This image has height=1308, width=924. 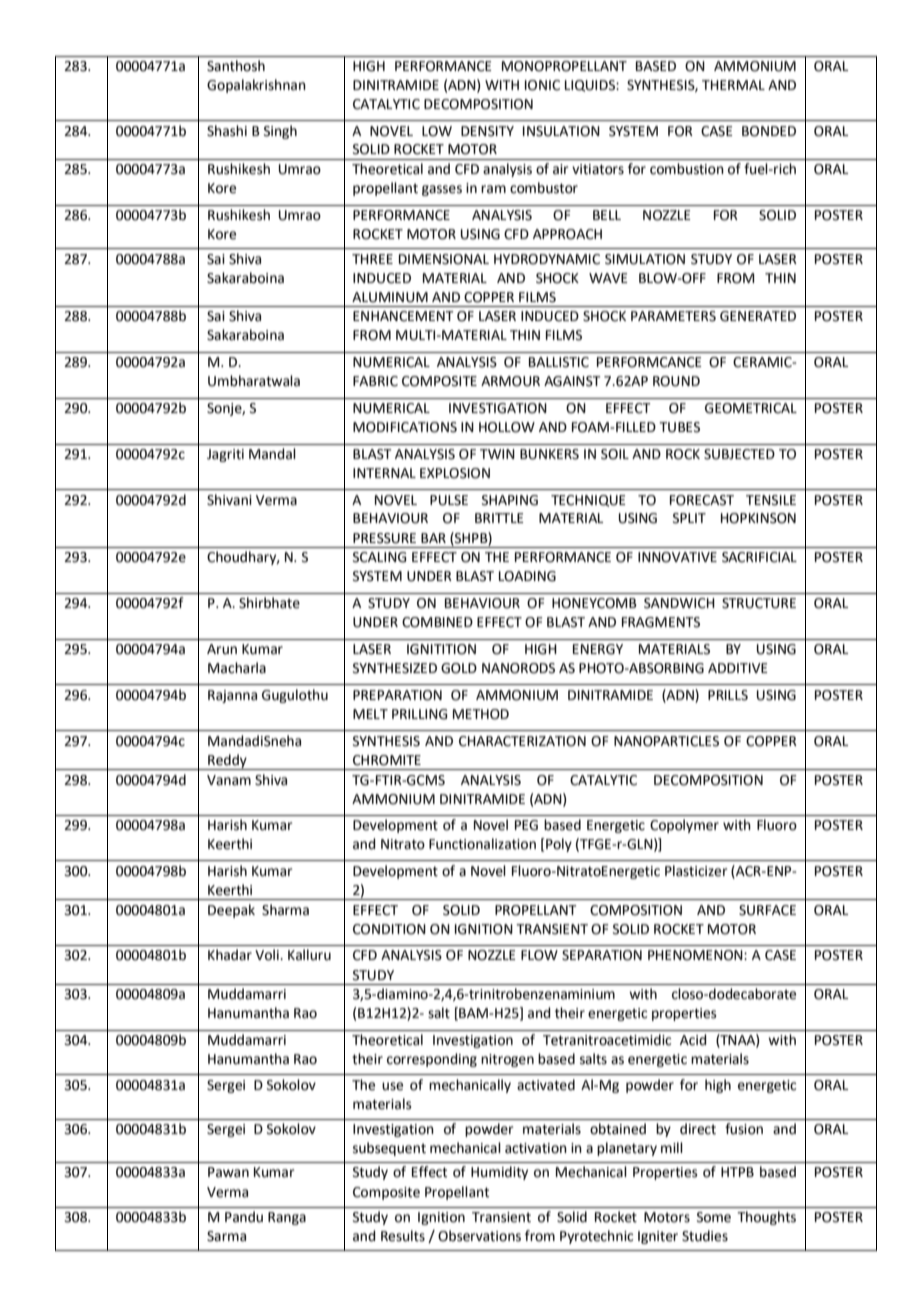 What do you see at coordinates (280, 132) in the image?
I see `Singh` at bounding box center [280, 132].
